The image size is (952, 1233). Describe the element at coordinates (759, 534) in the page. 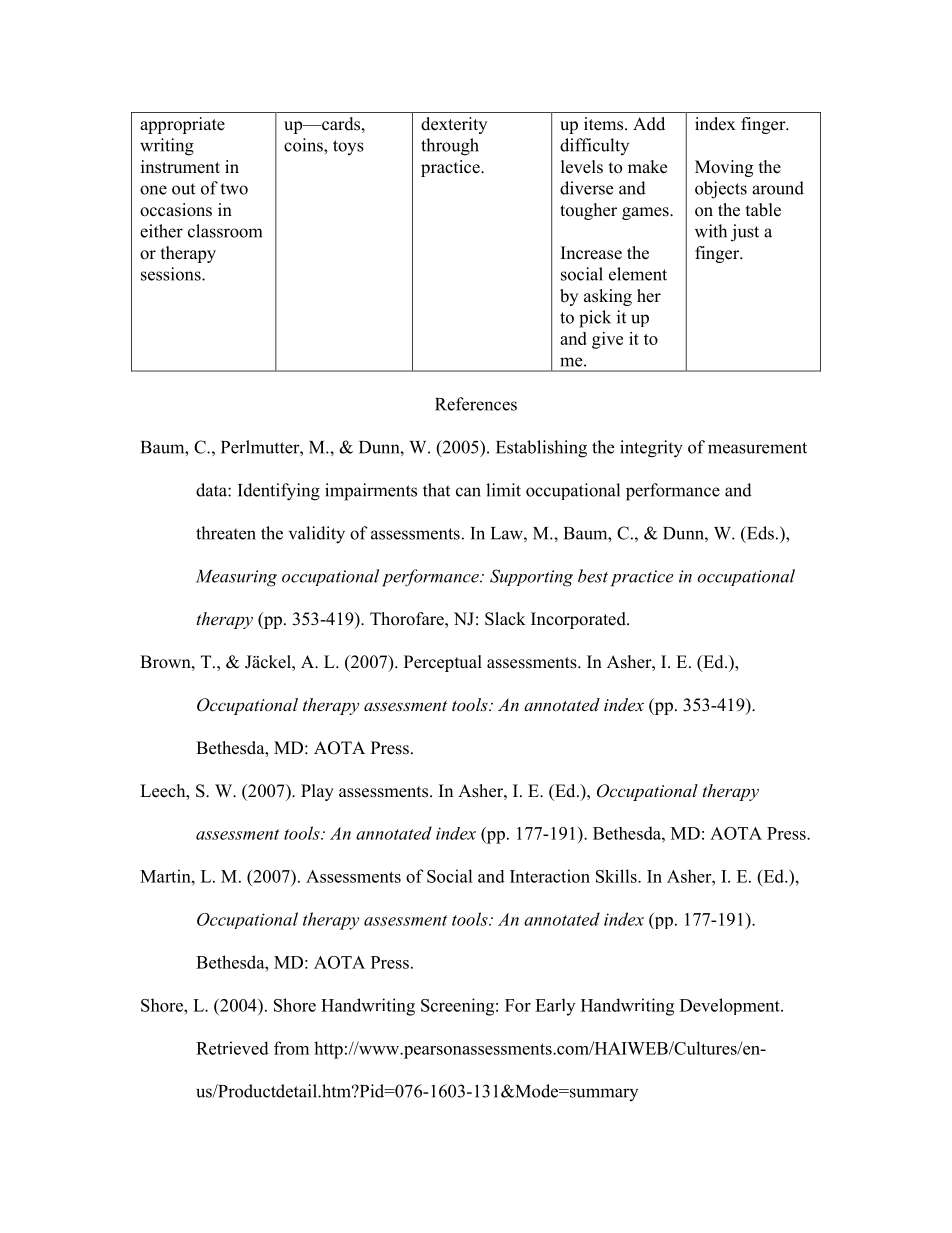

I see `Eds` at that location.
